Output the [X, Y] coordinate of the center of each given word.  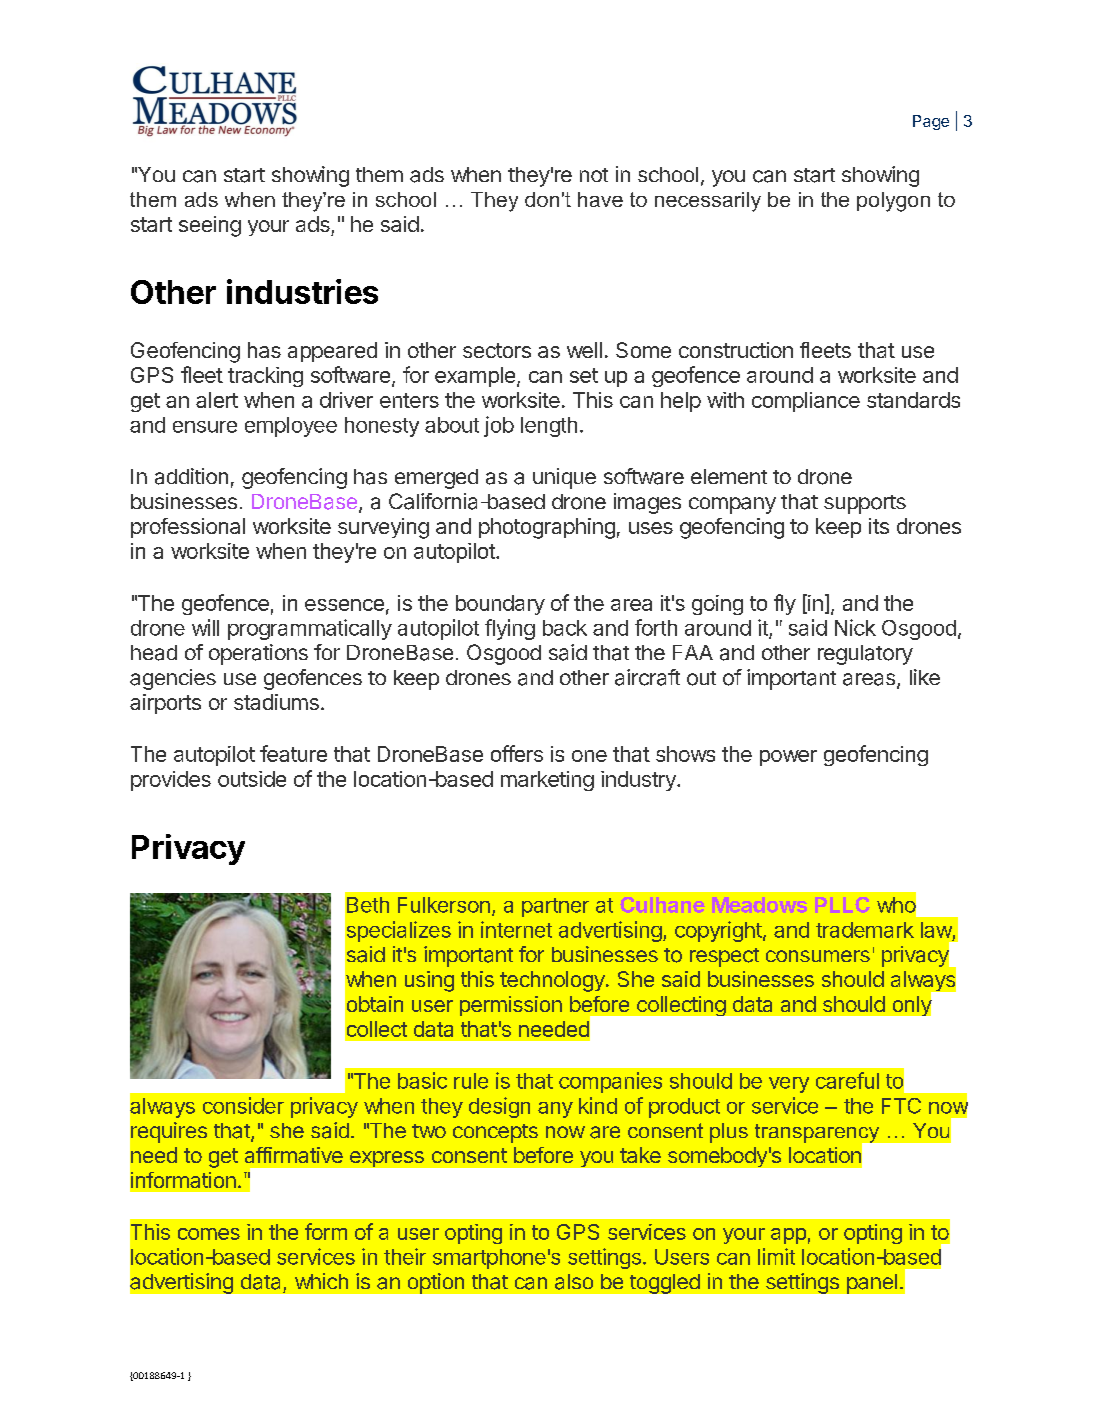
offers [517, 753]
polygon [893, 202]
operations [258, 654]
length [549, 427]
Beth [368, 905]
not [594, 175]
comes [209, 1234]
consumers [818, 956]
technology [553, 981]
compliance [806, 402]
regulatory [865, 655]
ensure [205, 427]
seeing [210, 226]
